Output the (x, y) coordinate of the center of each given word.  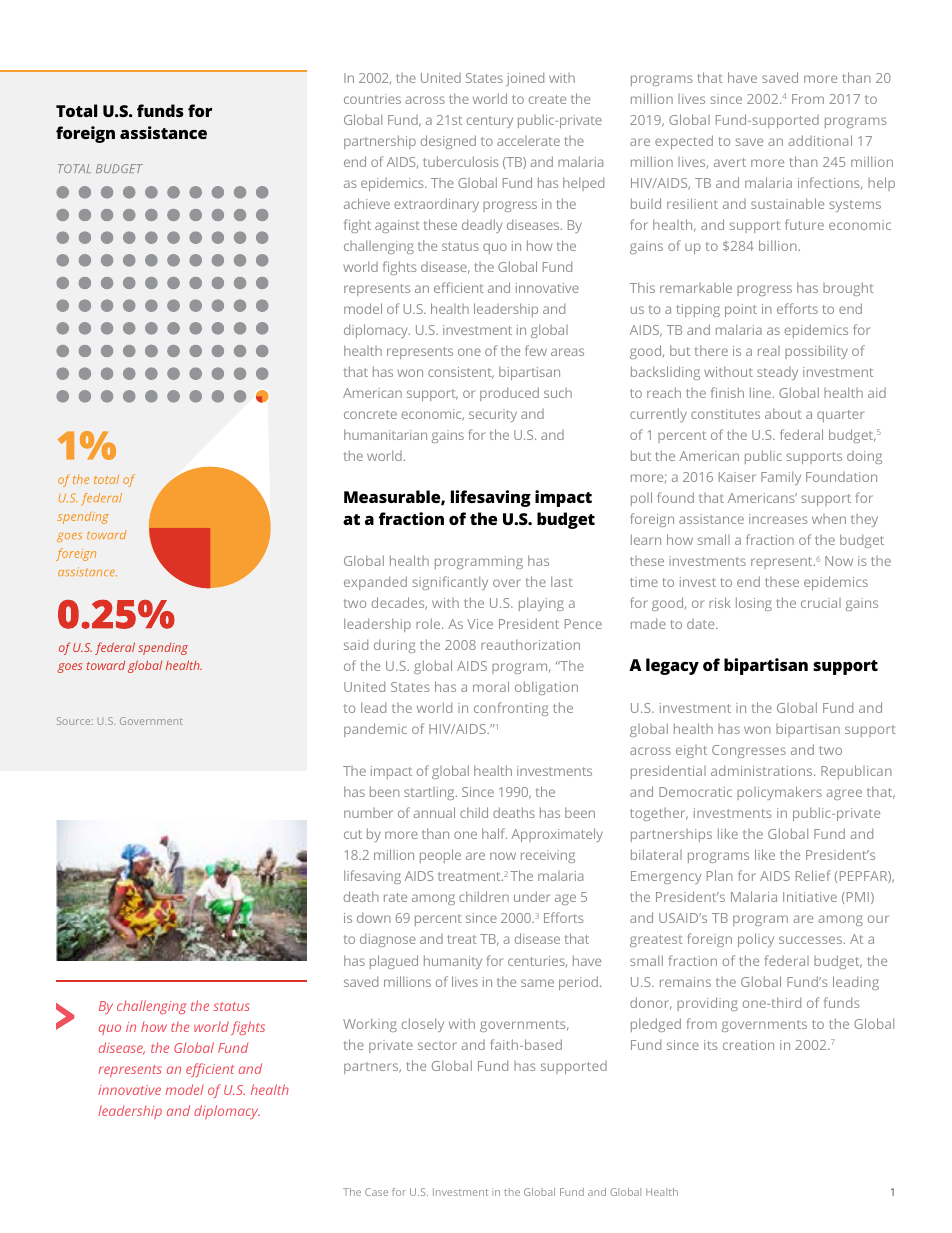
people (440, 856)
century (490, 122)
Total (76, 110)
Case (376, 1192)
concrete (370, 414)
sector (437, 1045)
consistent (461, 373)
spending (163, 649)
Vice (480, 624)
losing (754, 604)
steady (777, 373)
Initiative (810, 897)
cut (353, 834)
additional (820, 140)
